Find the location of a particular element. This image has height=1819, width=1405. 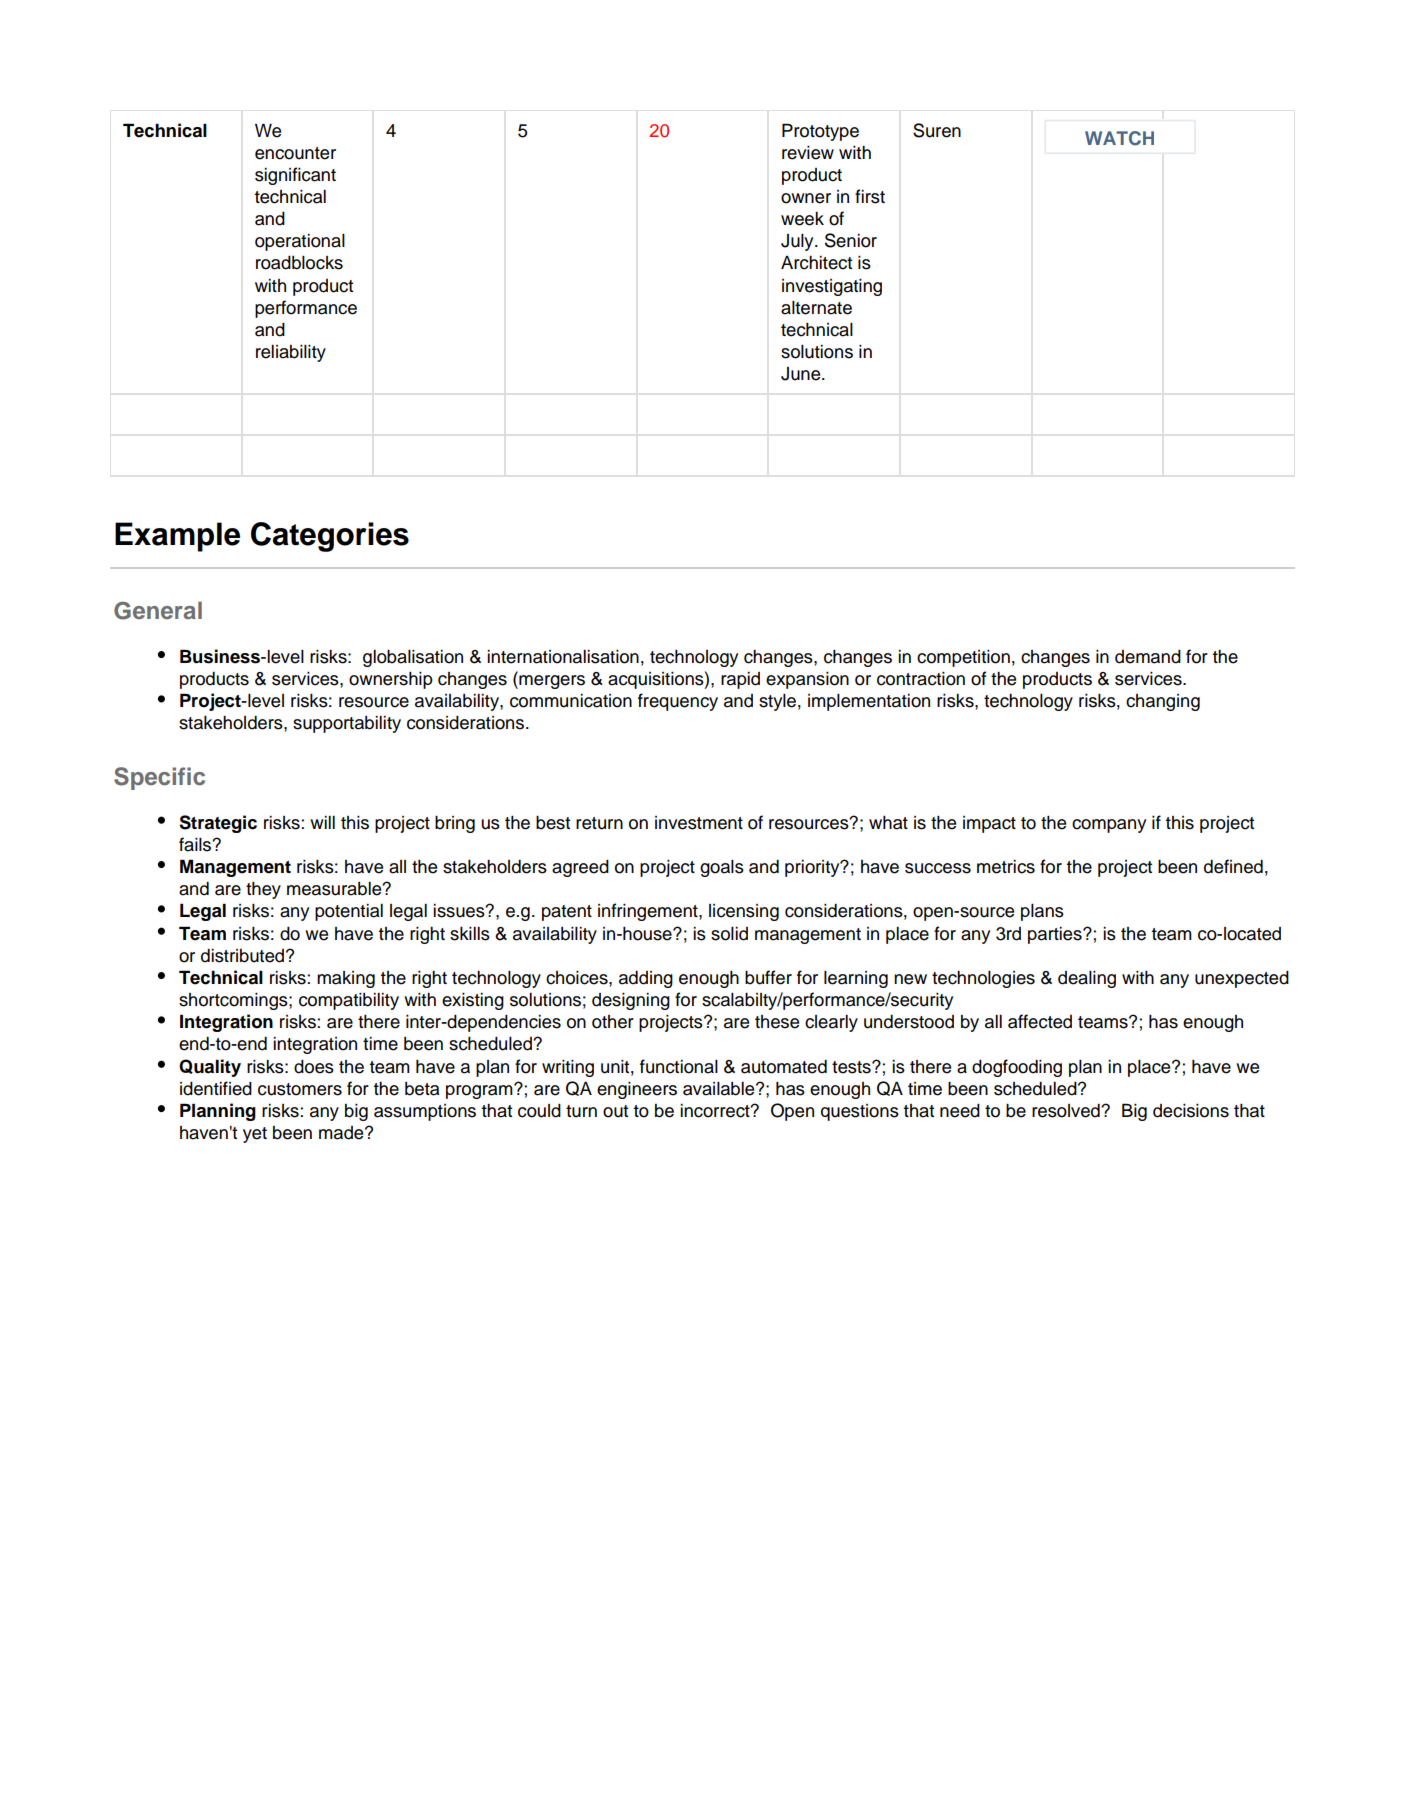

reliability is located at coordinates (291, 353).
